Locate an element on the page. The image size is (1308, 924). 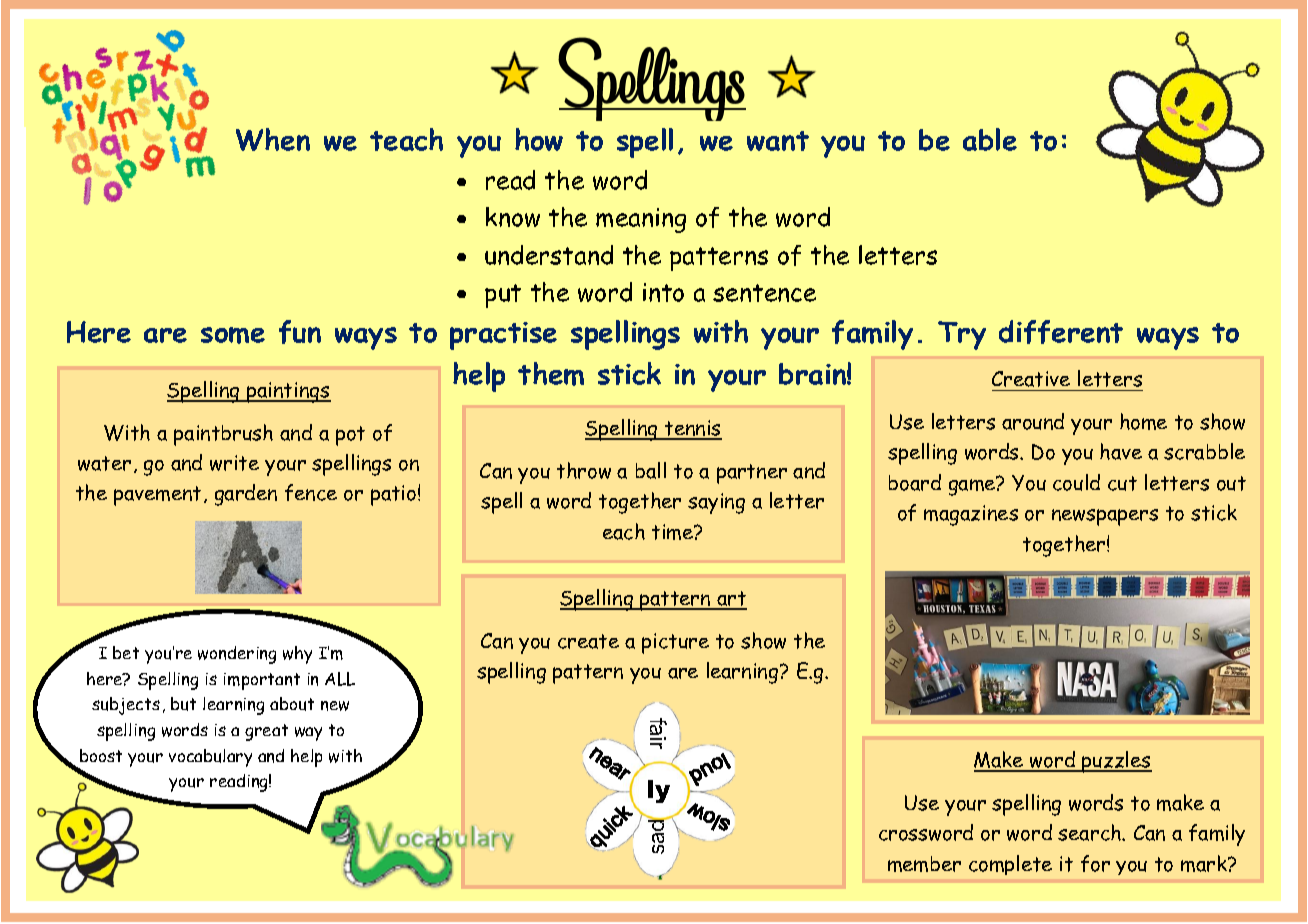
wondering is located at coordinates (237, 655).
